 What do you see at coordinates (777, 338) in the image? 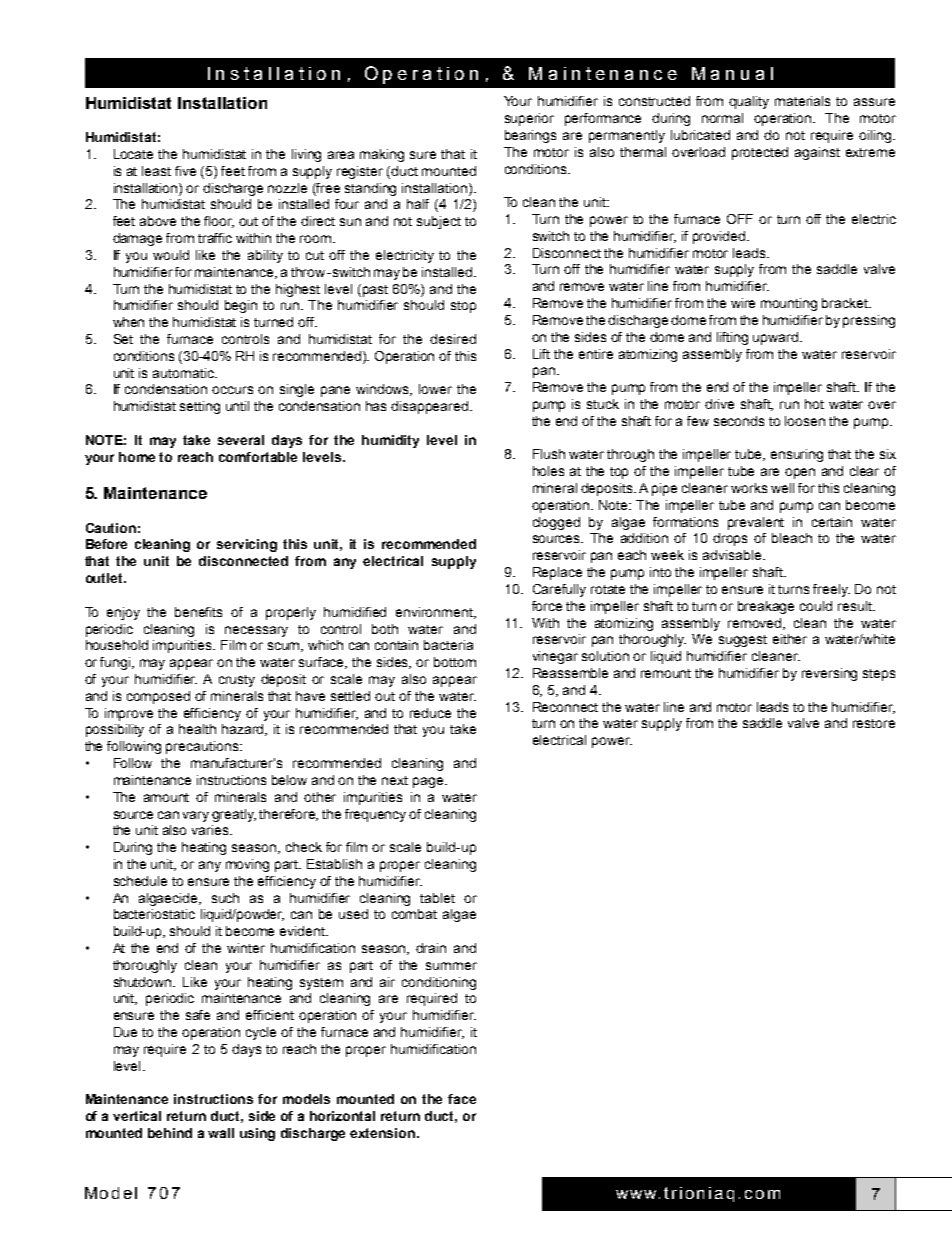
I see `upward` at bounding box center [777, 338].
